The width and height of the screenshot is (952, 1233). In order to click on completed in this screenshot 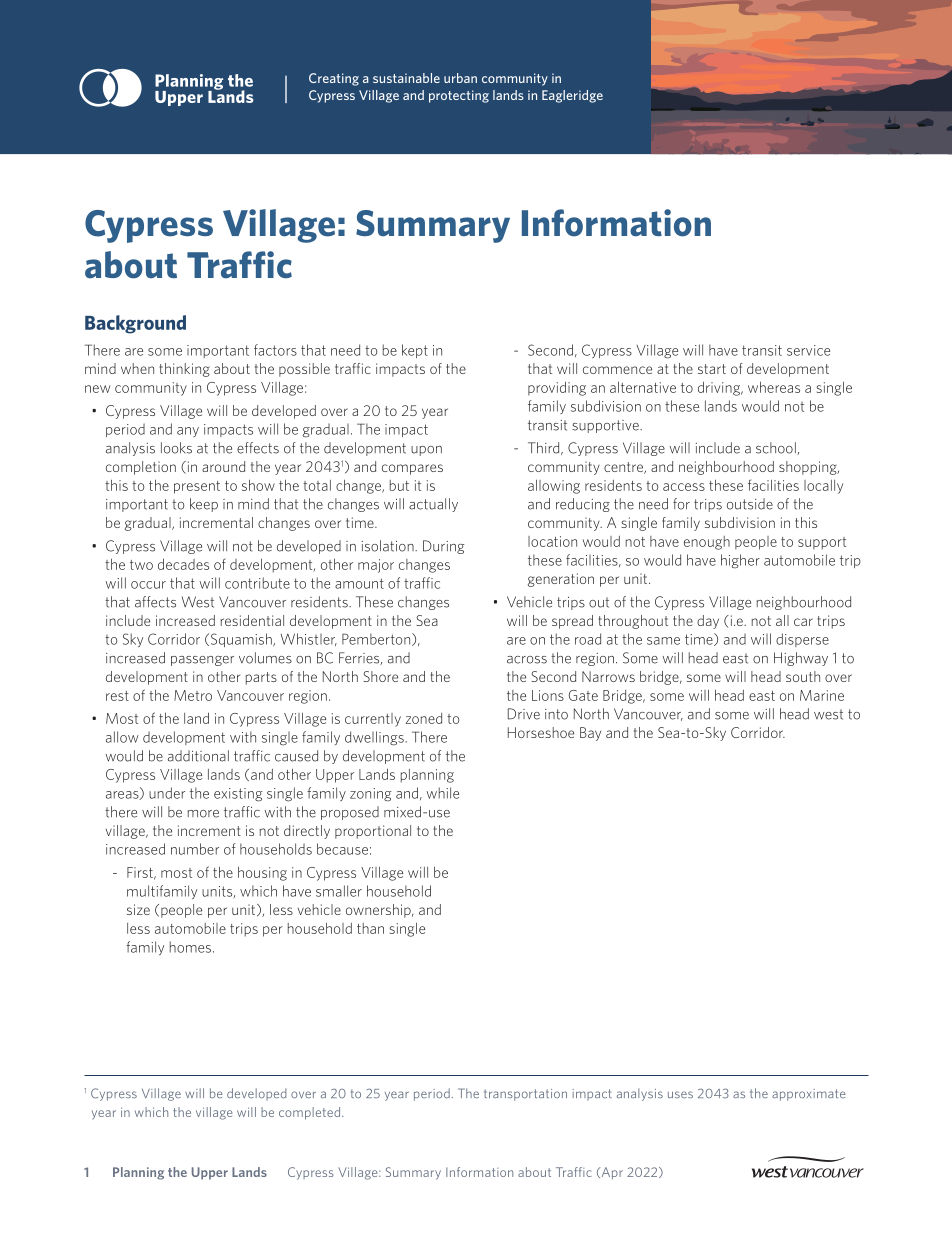, I will do `click(309, 1113)`.
